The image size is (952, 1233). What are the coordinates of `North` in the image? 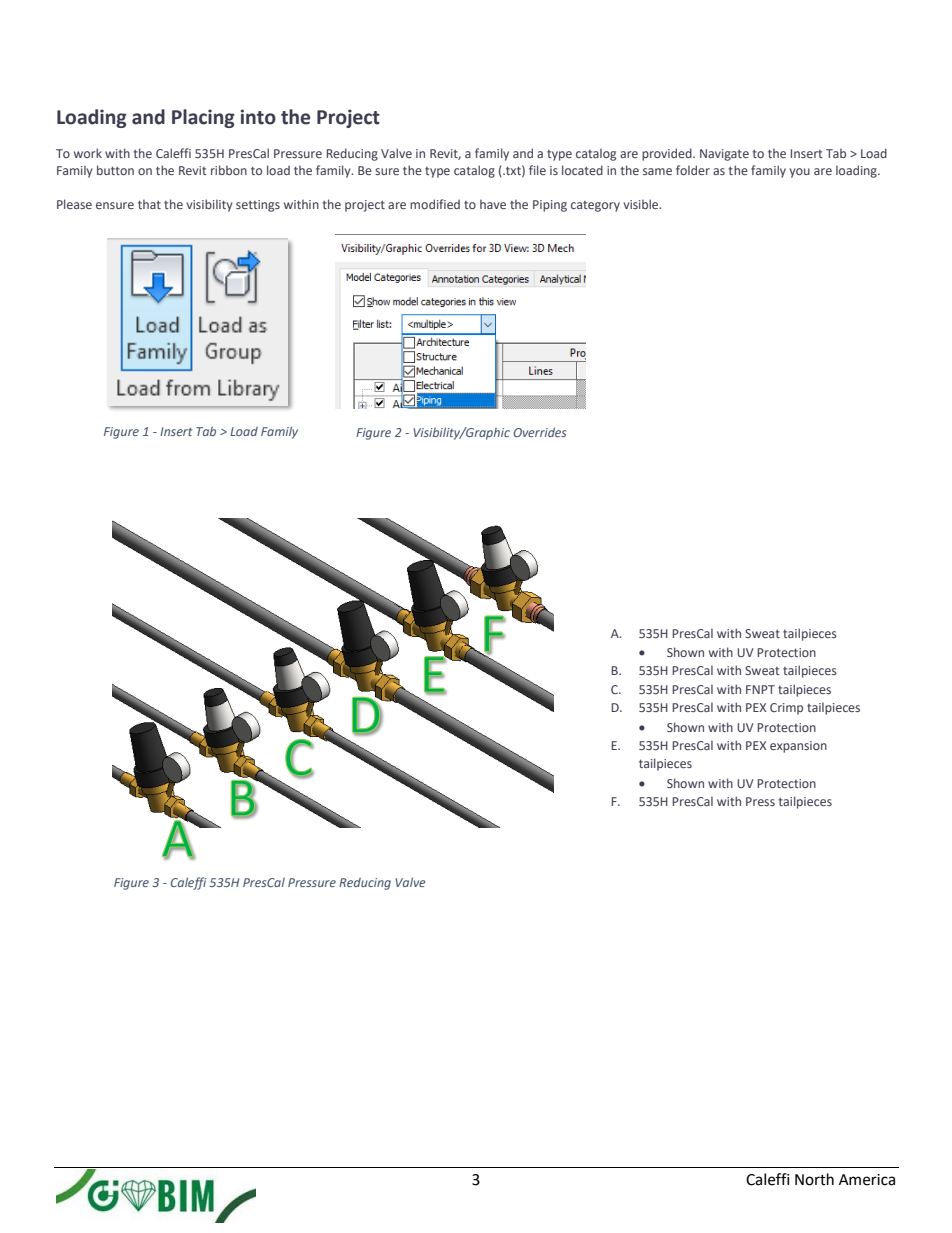 It's located at (814, 1179).
